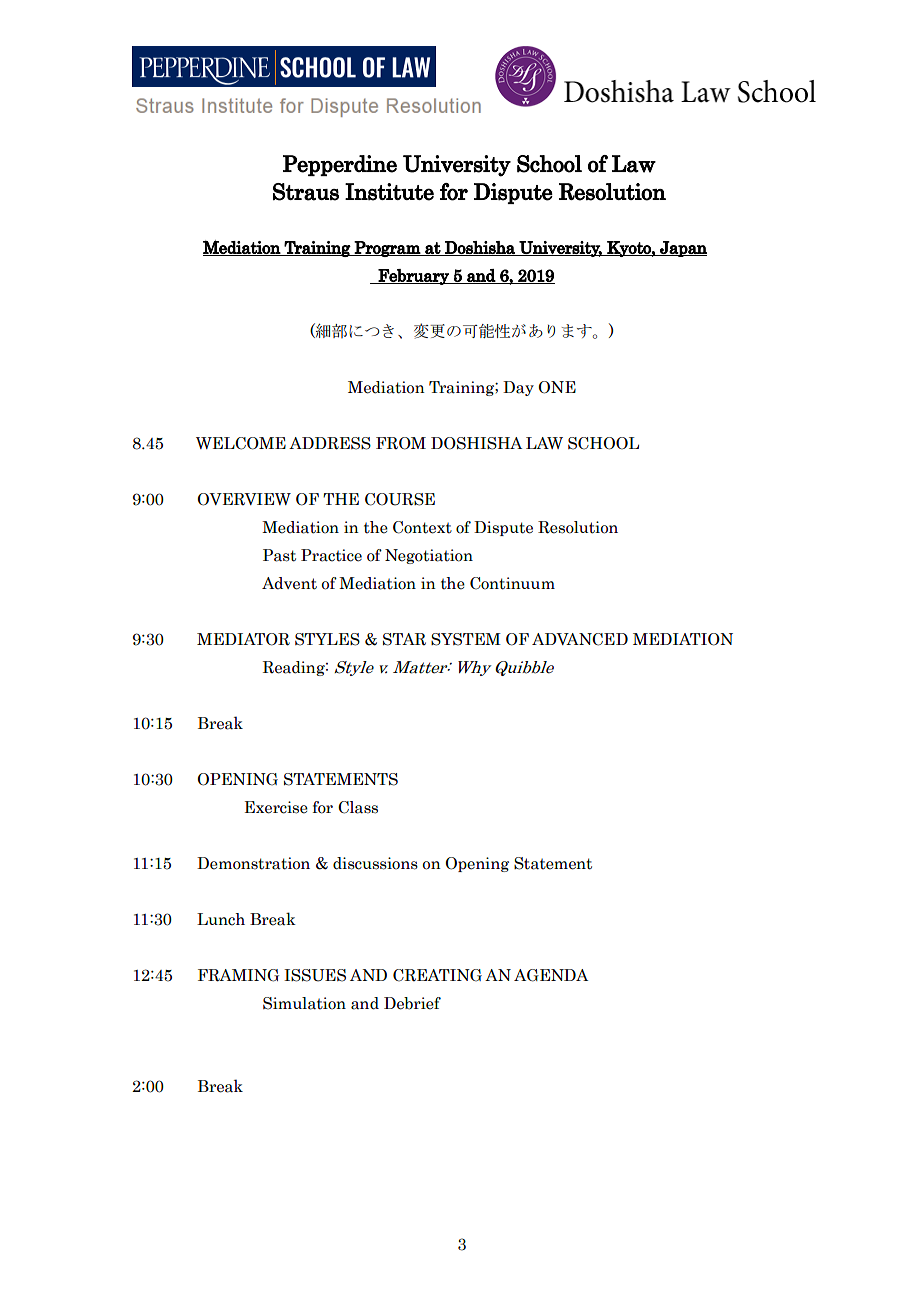 This screenshot has width=924, height=1308. I want to click on Continuum, so click(512, 583).
